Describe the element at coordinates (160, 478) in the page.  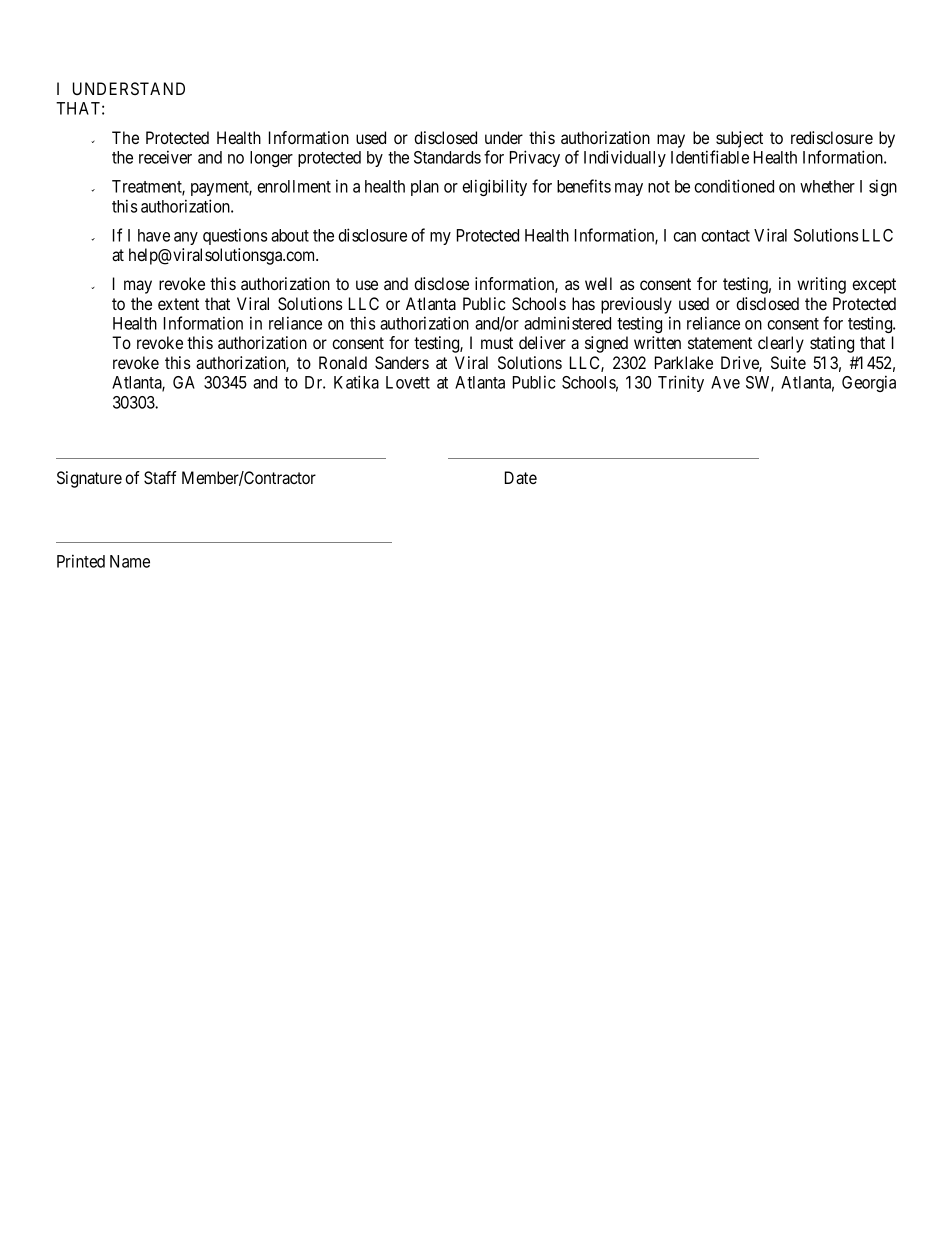
I see `Staff` at that location.
